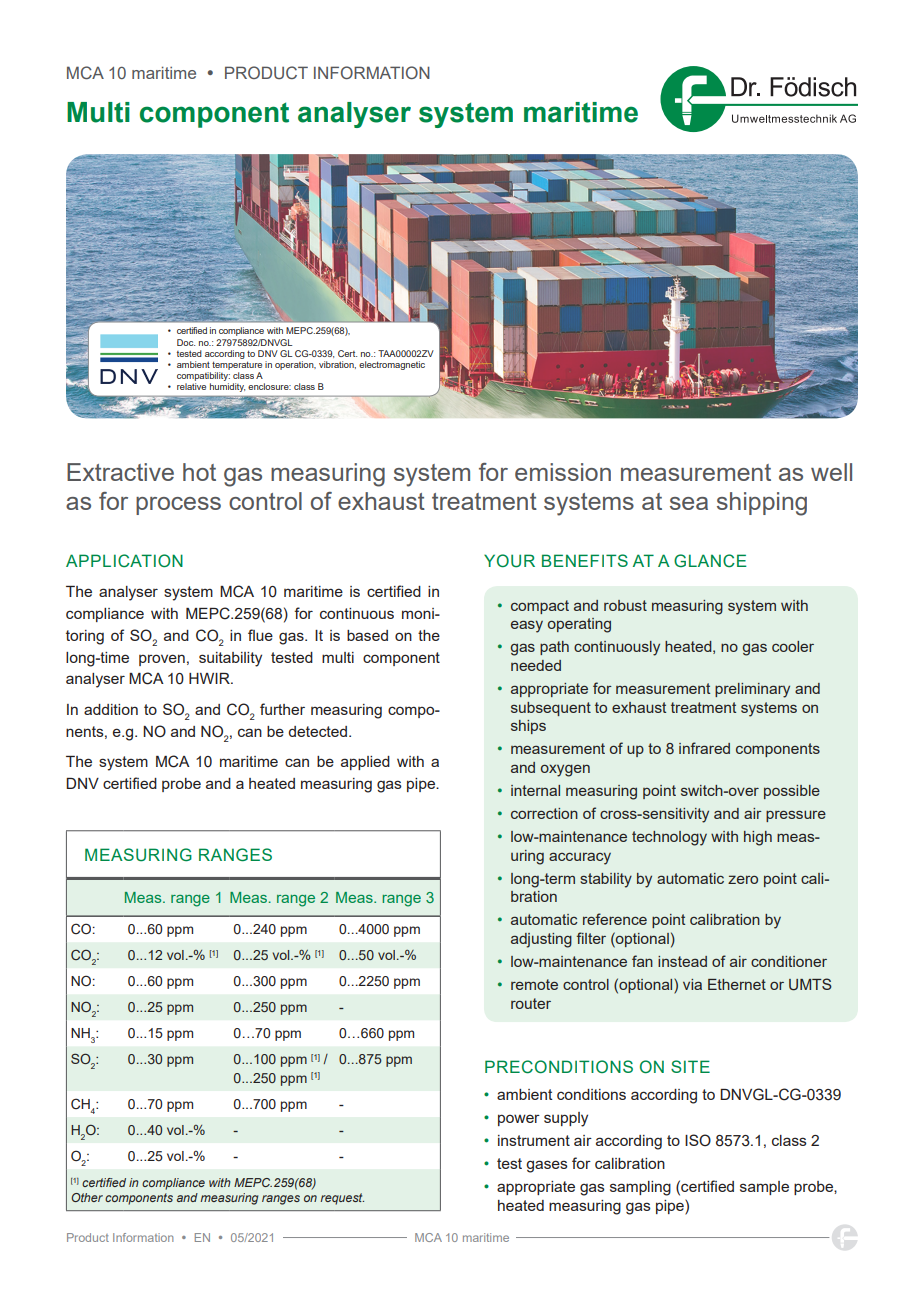 The image size is (924, 1308). What do you see at coordinates (124, 561) in the page?
I see `APPLICATION` at bounding box center [124, 561].
